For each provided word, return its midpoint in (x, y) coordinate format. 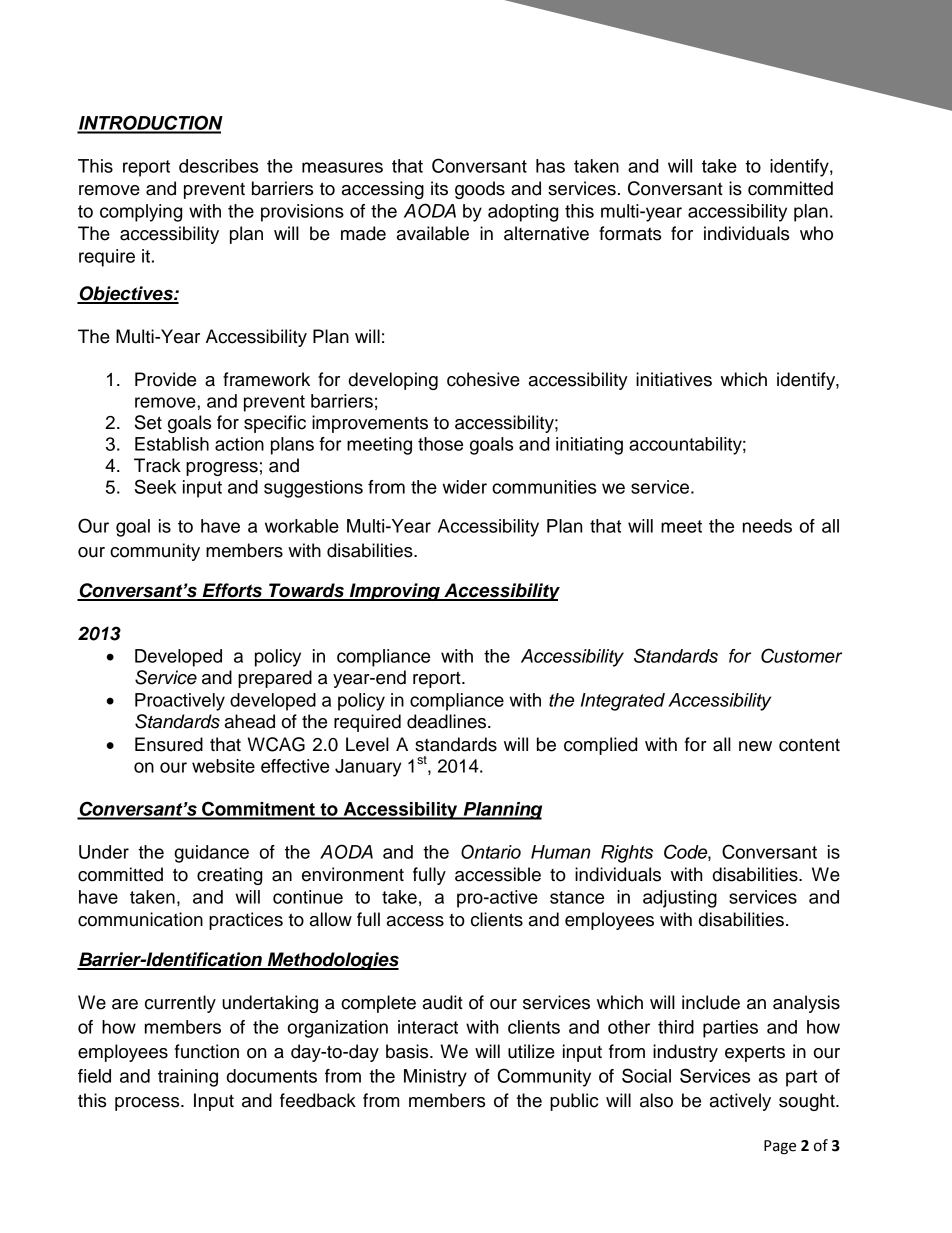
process (148, 1104)
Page (780, 1147)
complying (141, 213)
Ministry (435, 1078)
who (816, 233)
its (439, 188)
